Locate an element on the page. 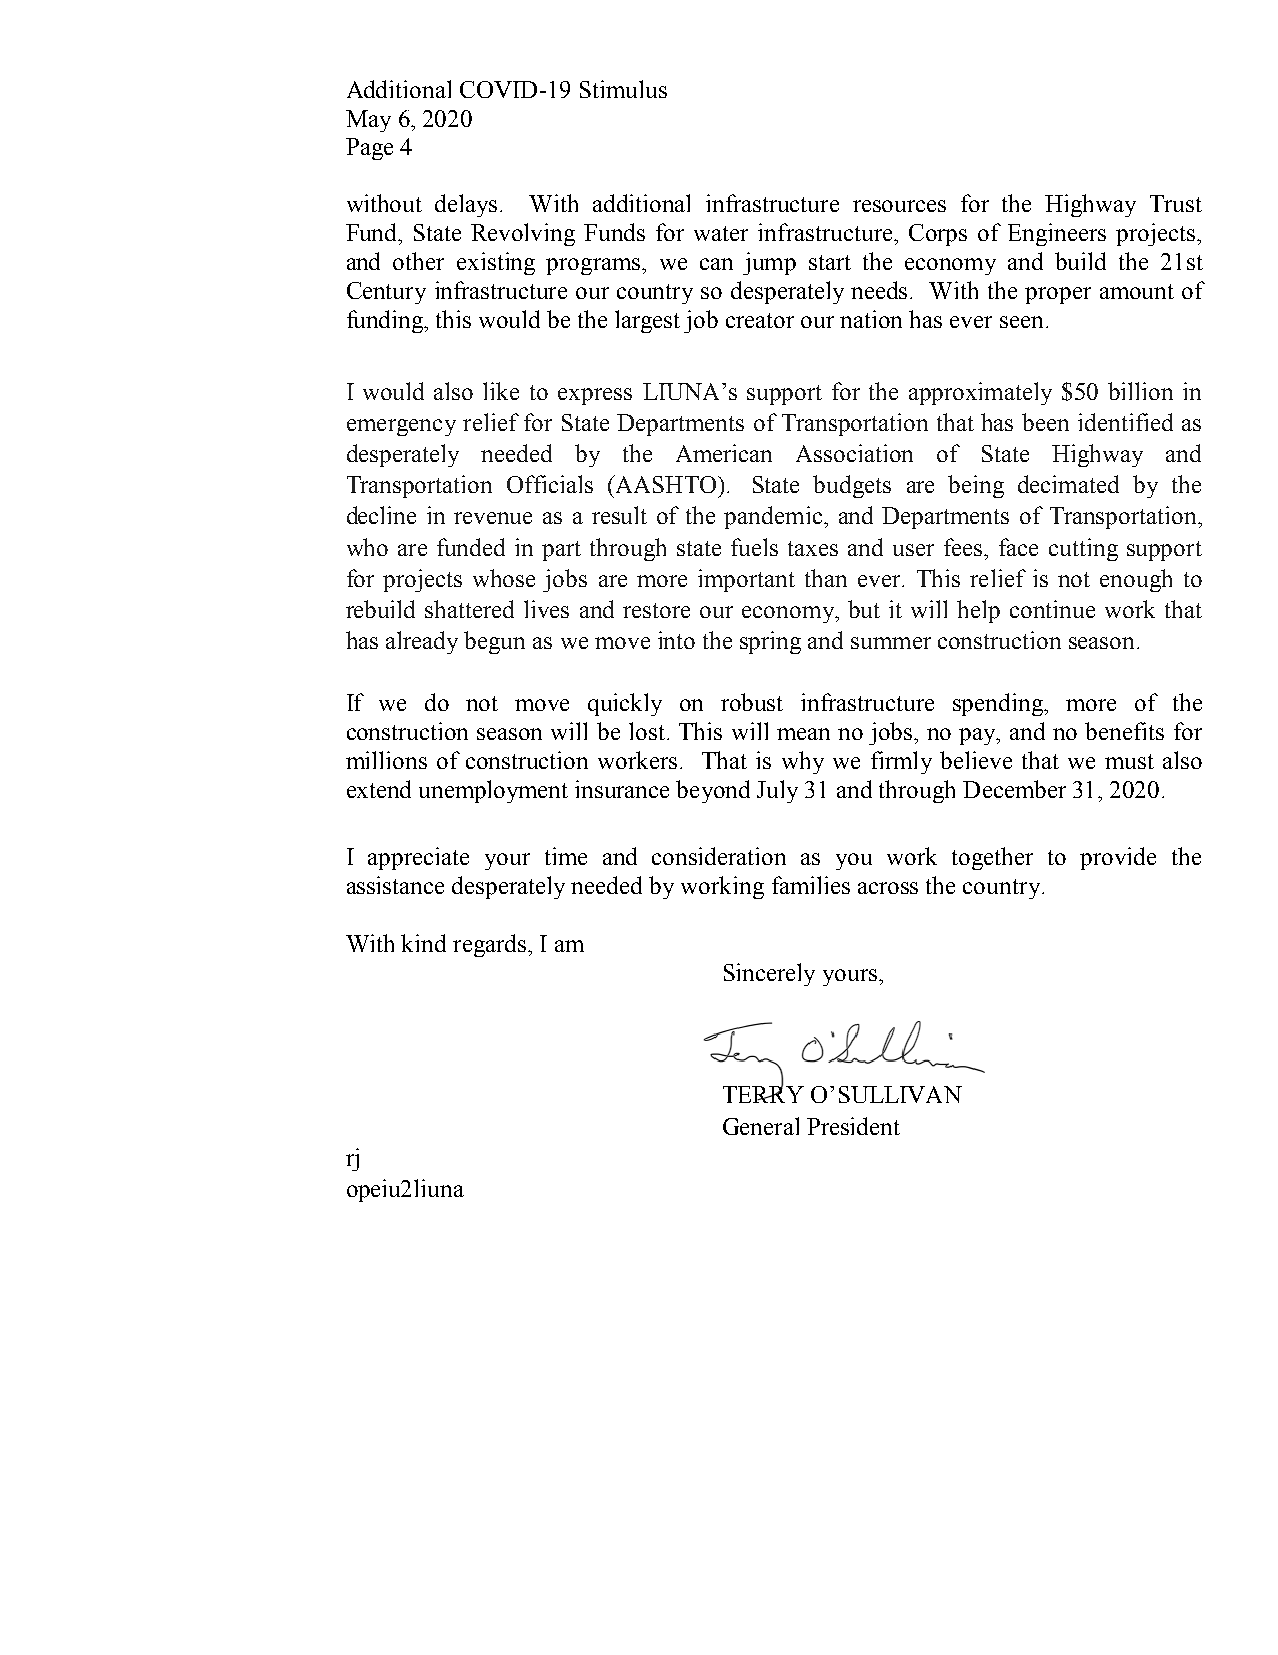  May is located at coordinates (368, 121).
